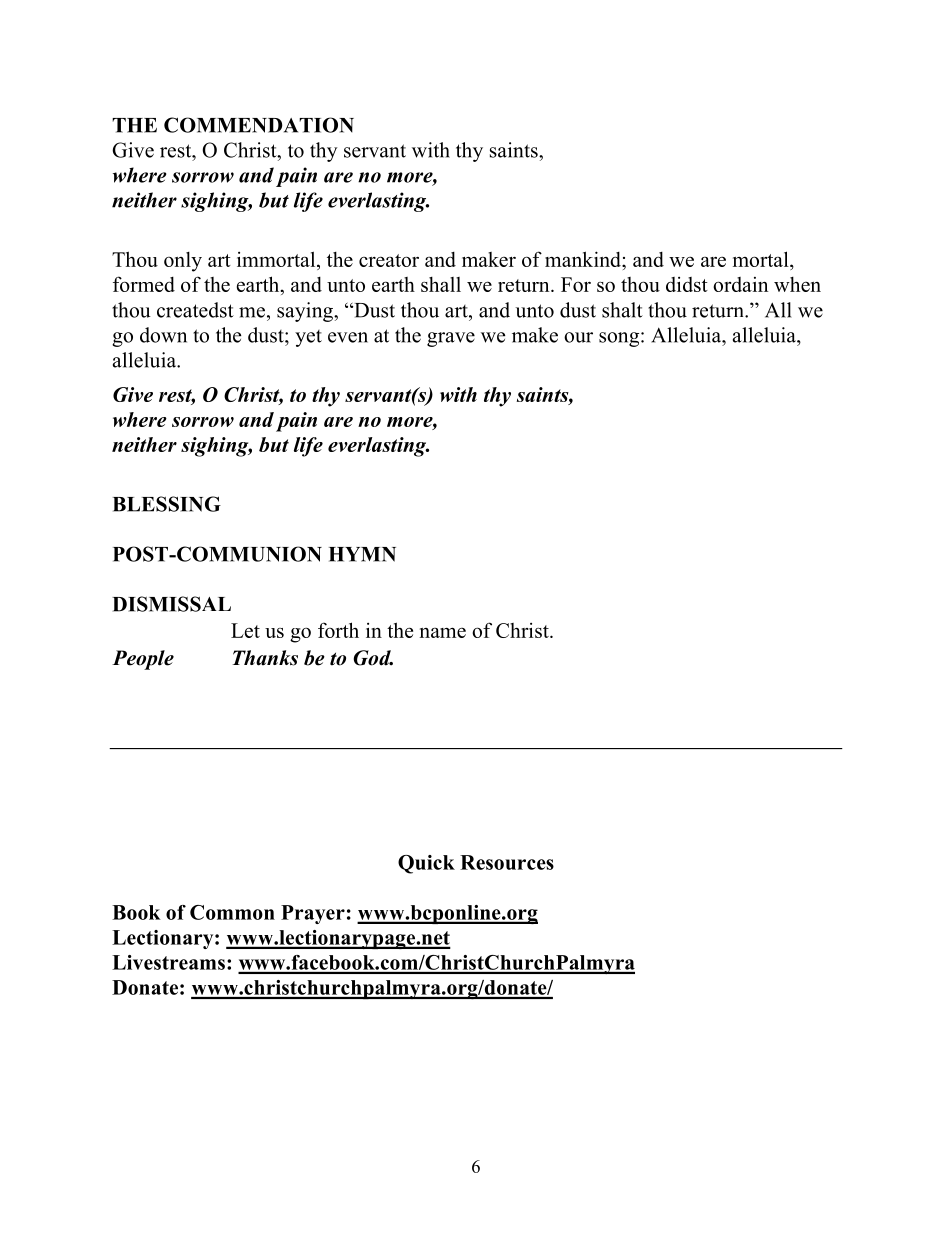  Describe the element at coordinates (389, 260) in the screenshot. I see `creator` at that location.
